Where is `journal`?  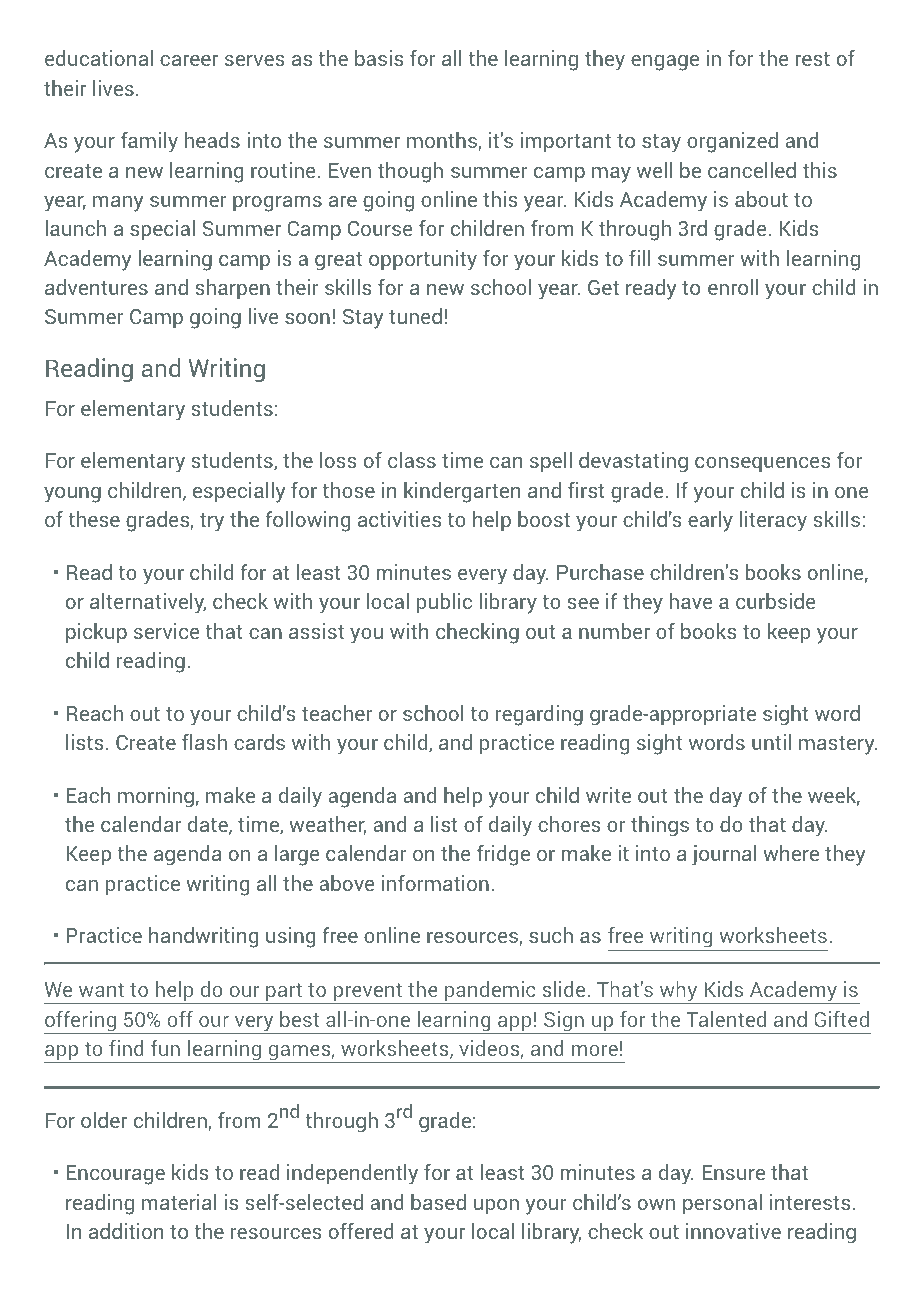 journal is located at coordinates (724, 855).
